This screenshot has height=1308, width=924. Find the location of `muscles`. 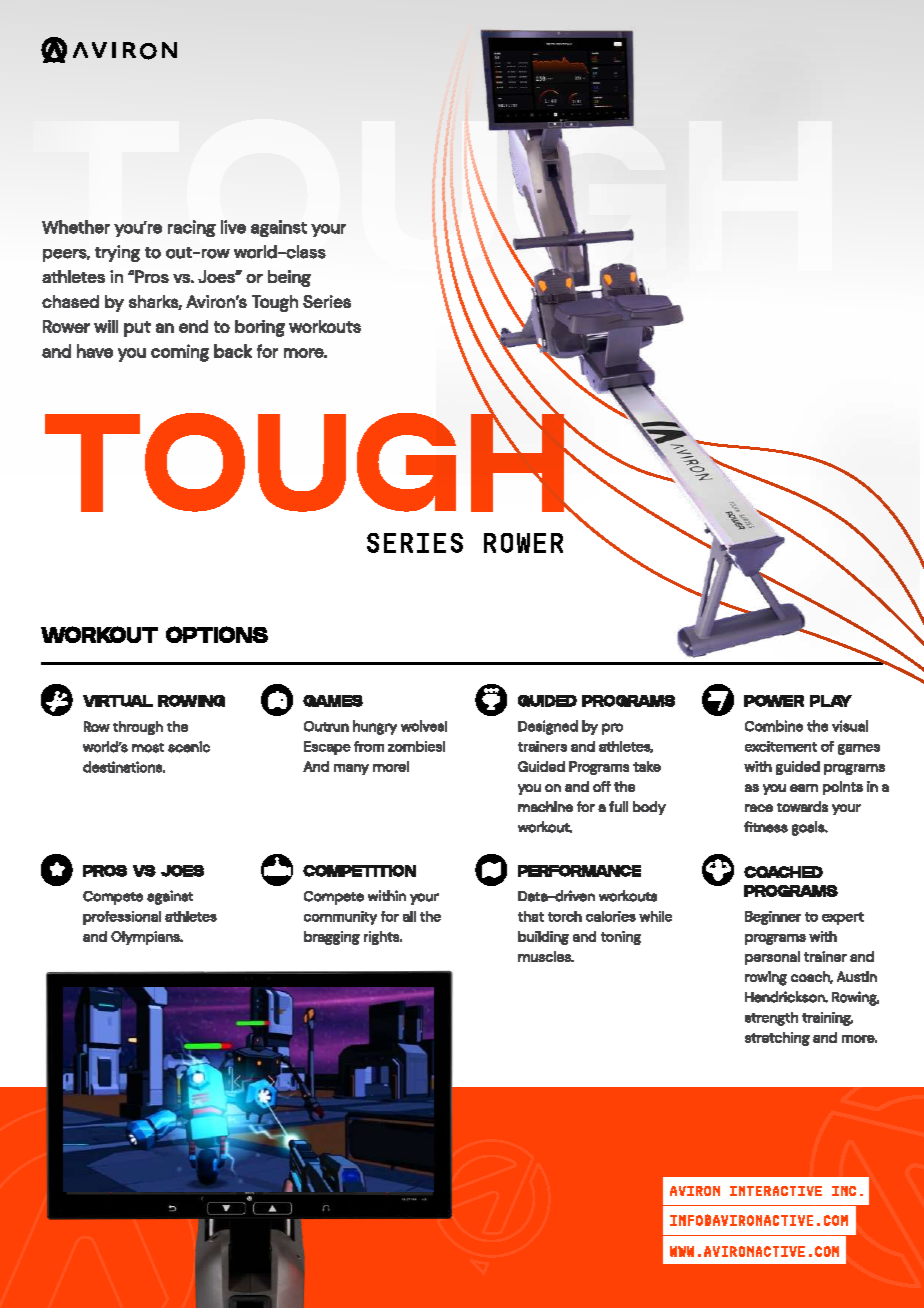

muscles is located at coordinates (545, 956).
